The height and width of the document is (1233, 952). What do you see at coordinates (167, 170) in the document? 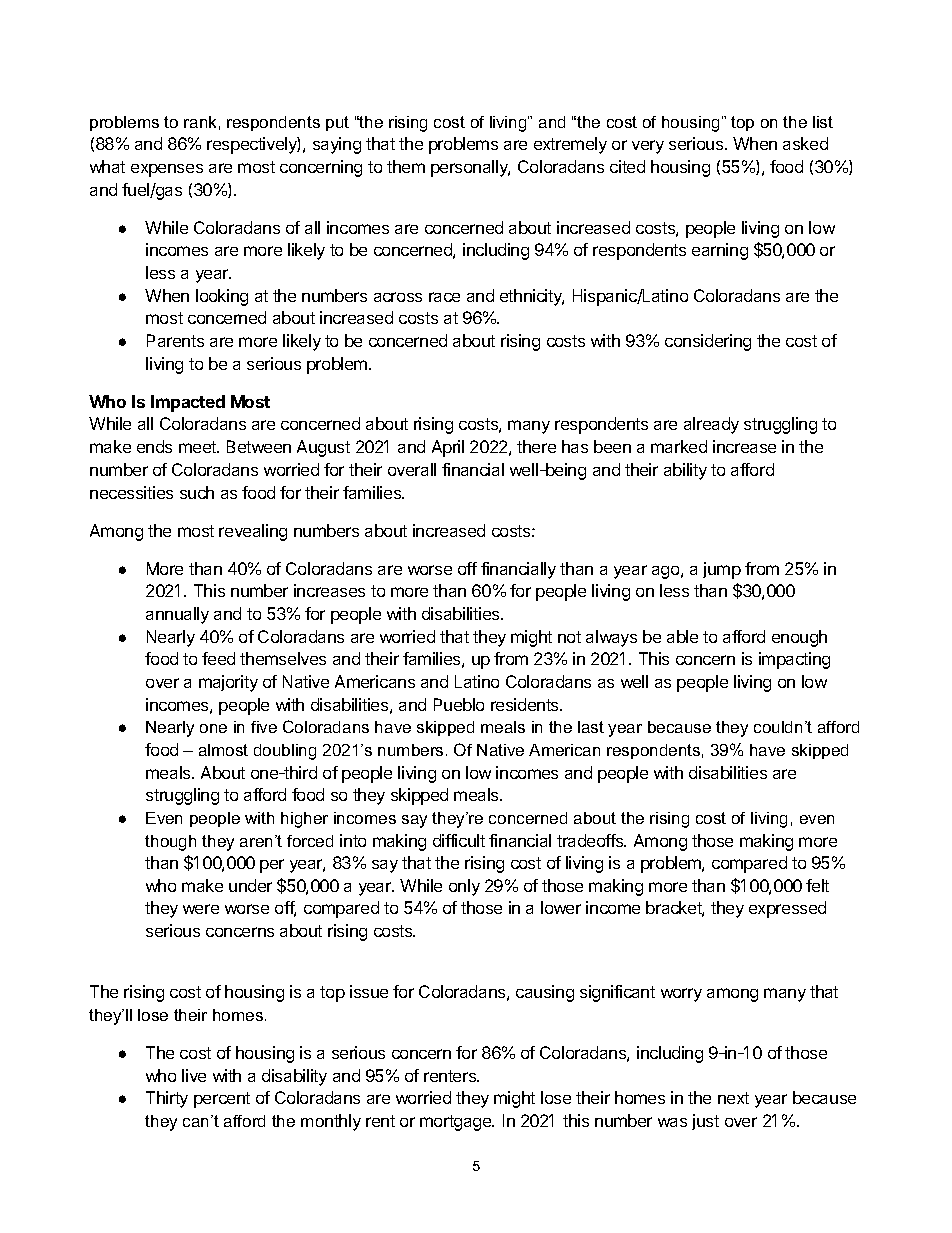
I see `expenses` at bounding box center [167, 170].
